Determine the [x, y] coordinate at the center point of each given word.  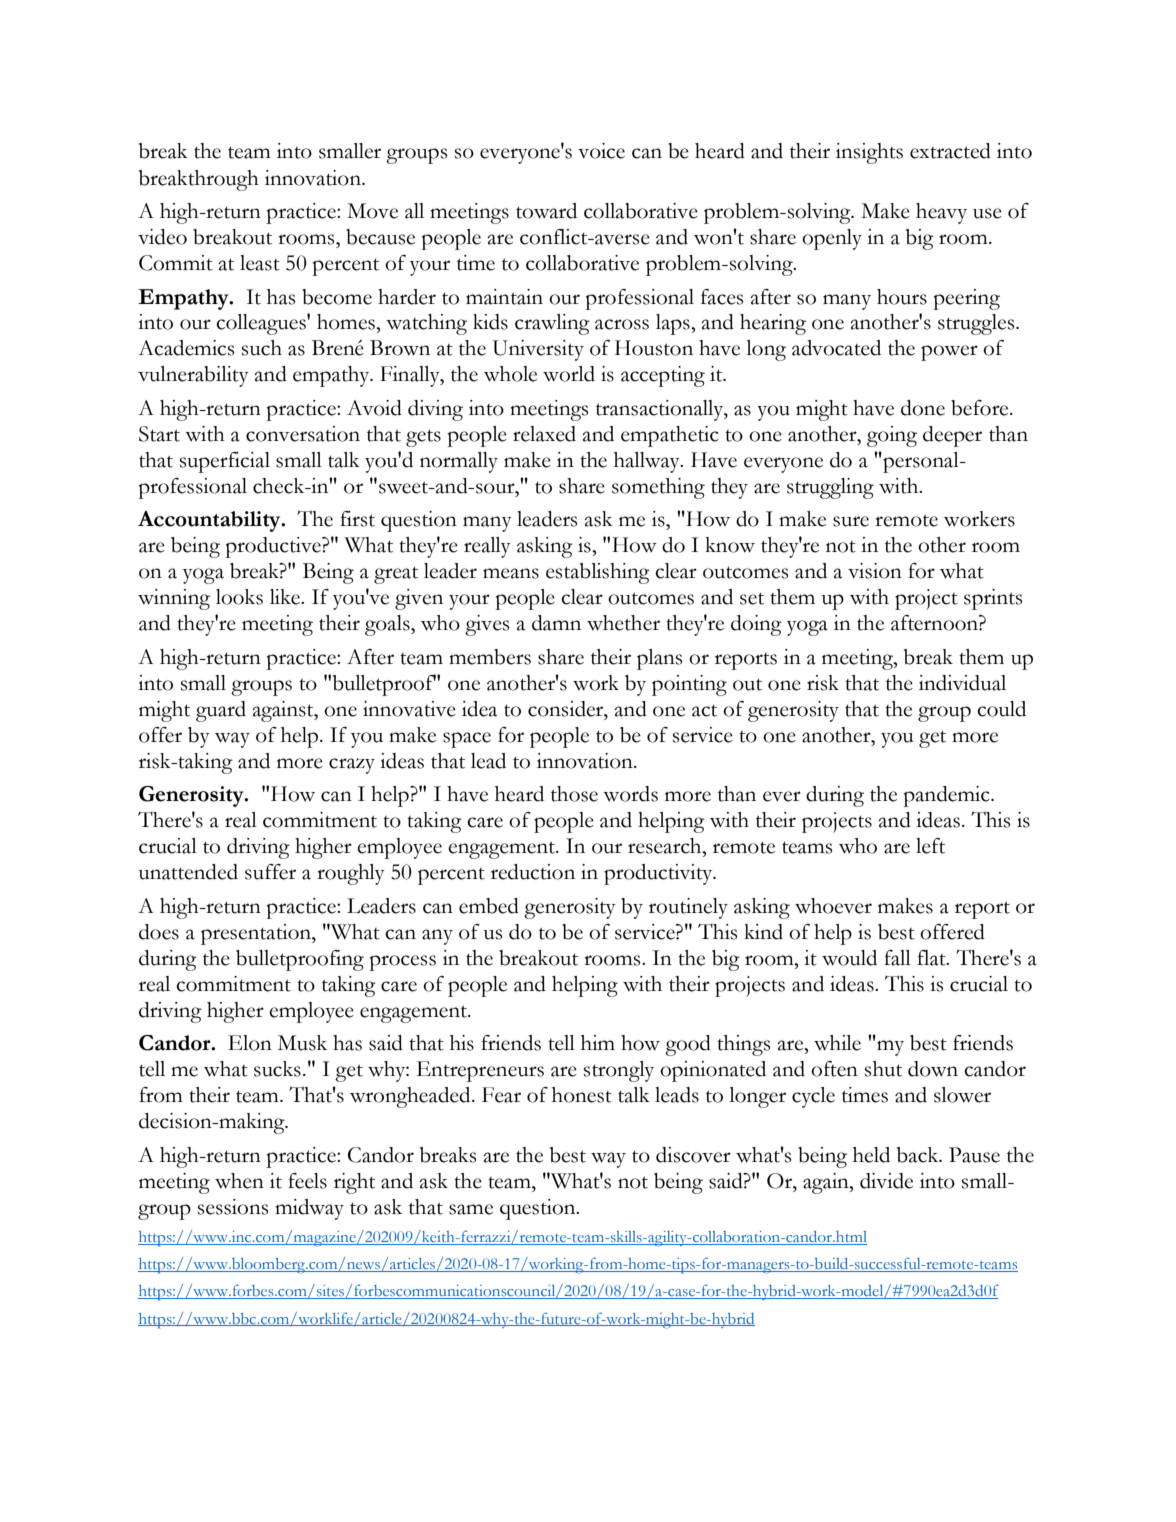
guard [221, 711]
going [892, 436]
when [239, 1181]
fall [897, 958]
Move [372, 211]
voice [601, 151]
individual [962, 683]
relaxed [544, 434]
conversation [303, 434]
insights [869, 153]
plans [659, 659]
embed [489, 906]
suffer [270, 872]
